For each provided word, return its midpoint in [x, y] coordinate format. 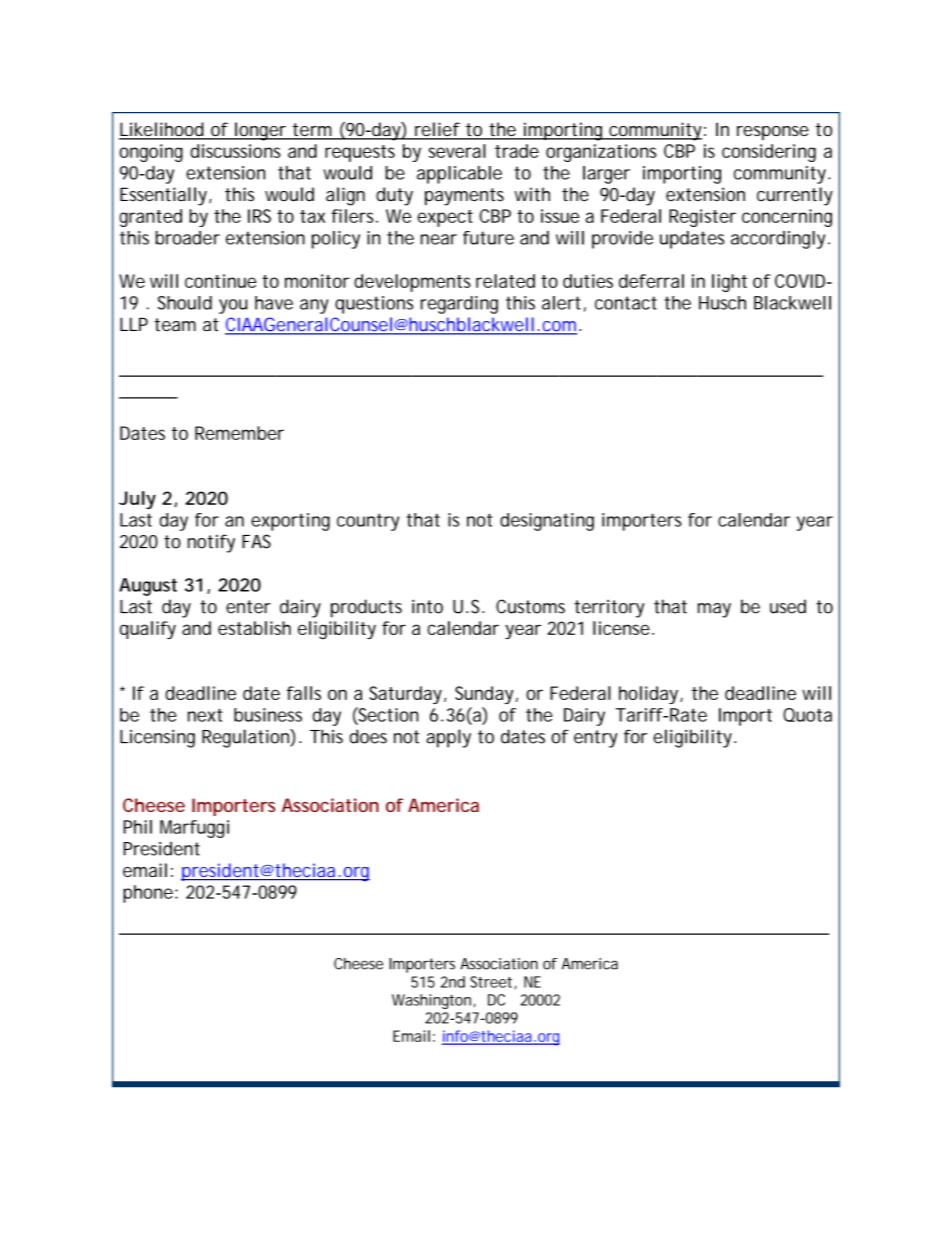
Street [491, 982]
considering [769, 153]
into [427, 606]
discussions [235, 151]
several [457, 151]
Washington [431, 1001]
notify [211, 543]
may [714, 610]
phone [148, 894]
